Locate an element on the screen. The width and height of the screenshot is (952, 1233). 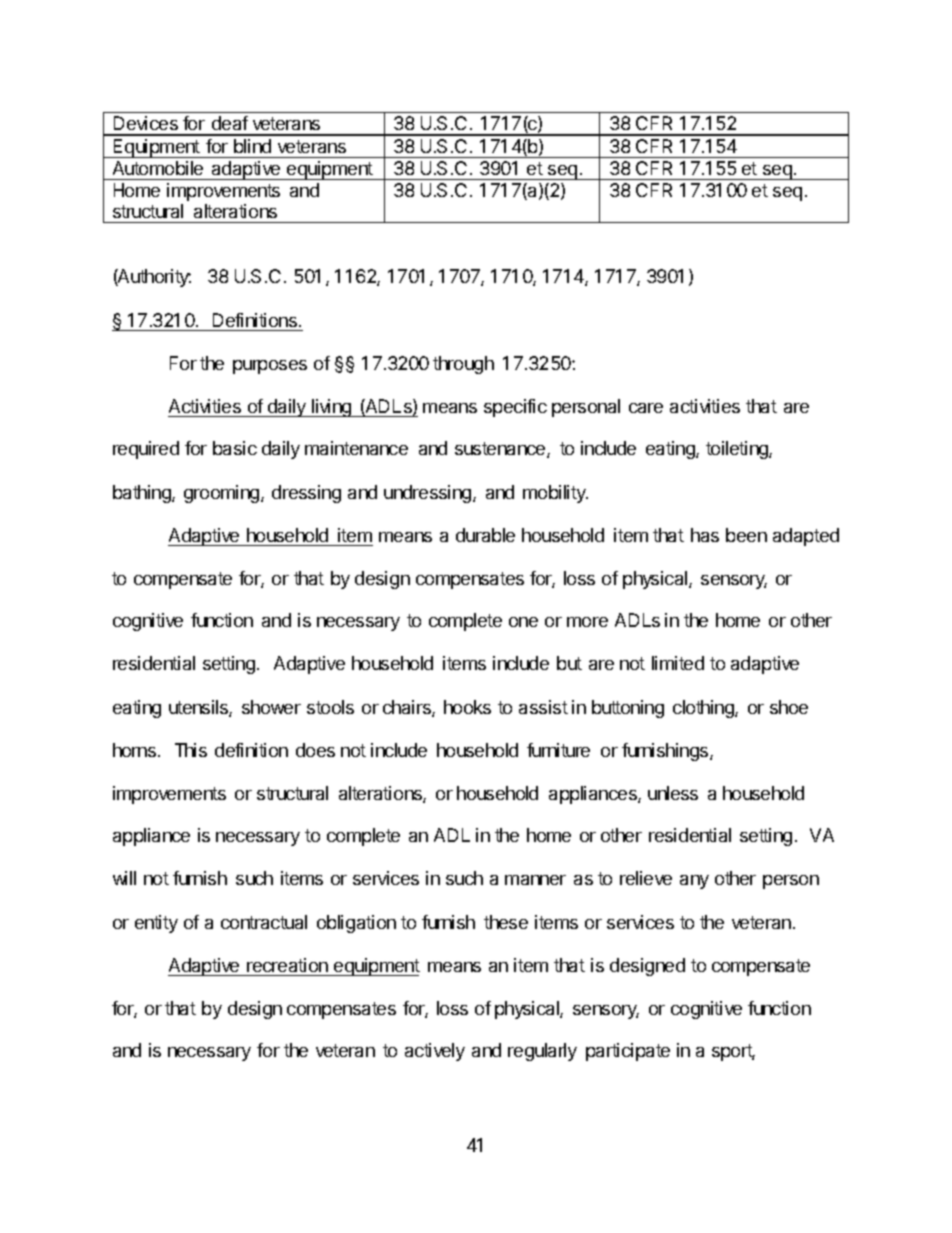
purposes is located at coordinates (270, 367).
